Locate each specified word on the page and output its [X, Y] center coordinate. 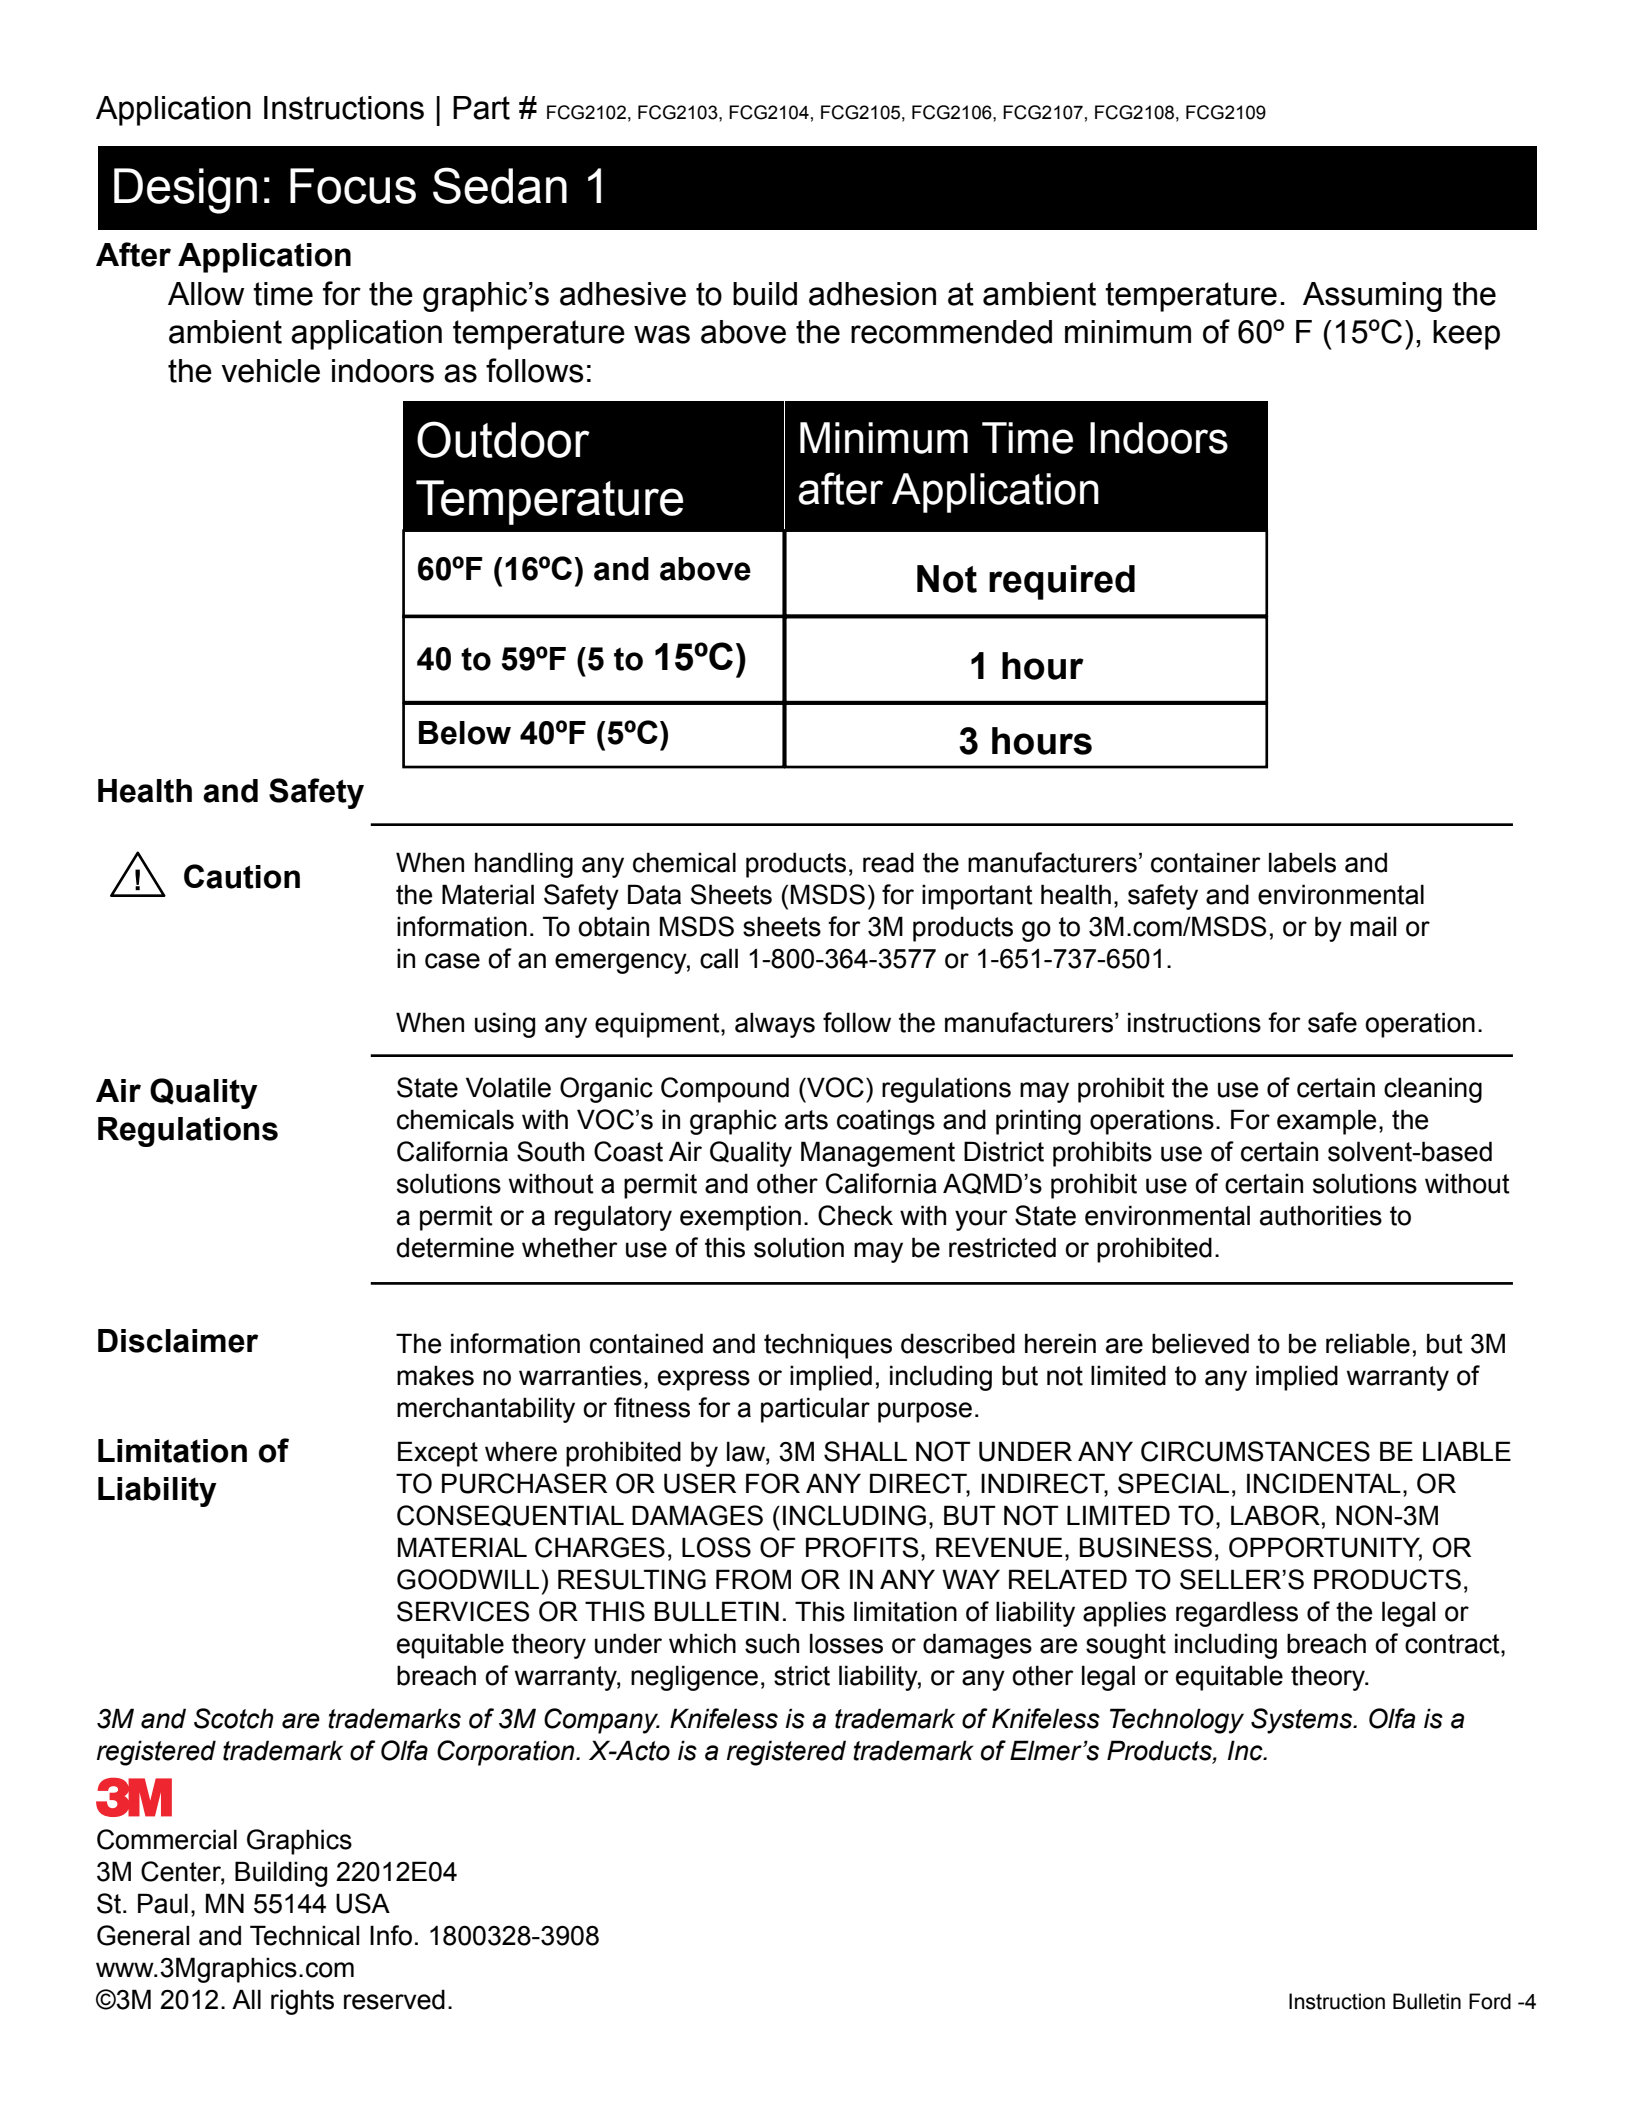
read [888, 862]
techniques [828, 1346]
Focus [353, 186]
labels [1302, 862]
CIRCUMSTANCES [1255, 1451]
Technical [304, 1935]
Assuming [1372, 297]
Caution [242, 876]
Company [602, 1721]
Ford [1490, 2001]
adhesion [872, 294]
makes [435, 1375]
